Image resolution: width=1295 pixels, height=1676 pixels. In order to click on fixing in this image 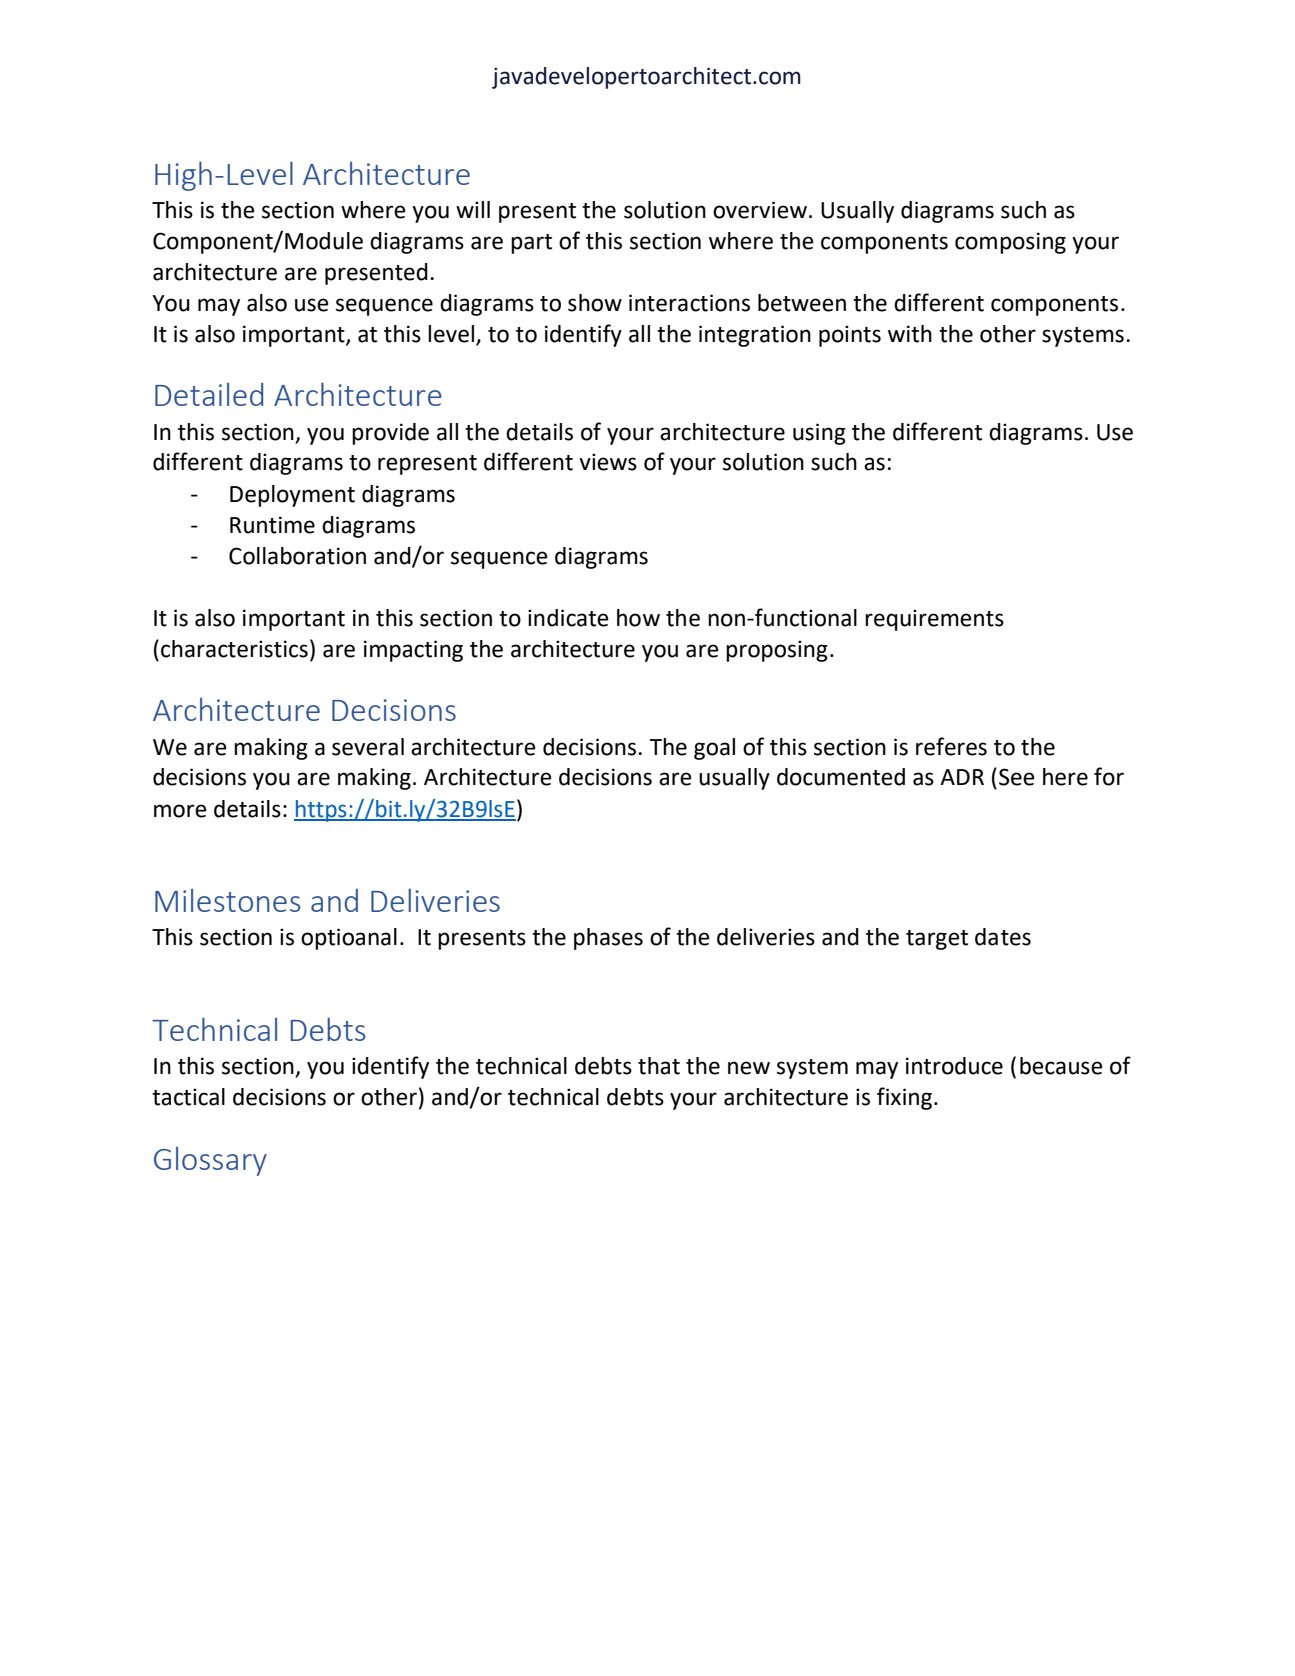, I will do `click(904, 1098)`.
